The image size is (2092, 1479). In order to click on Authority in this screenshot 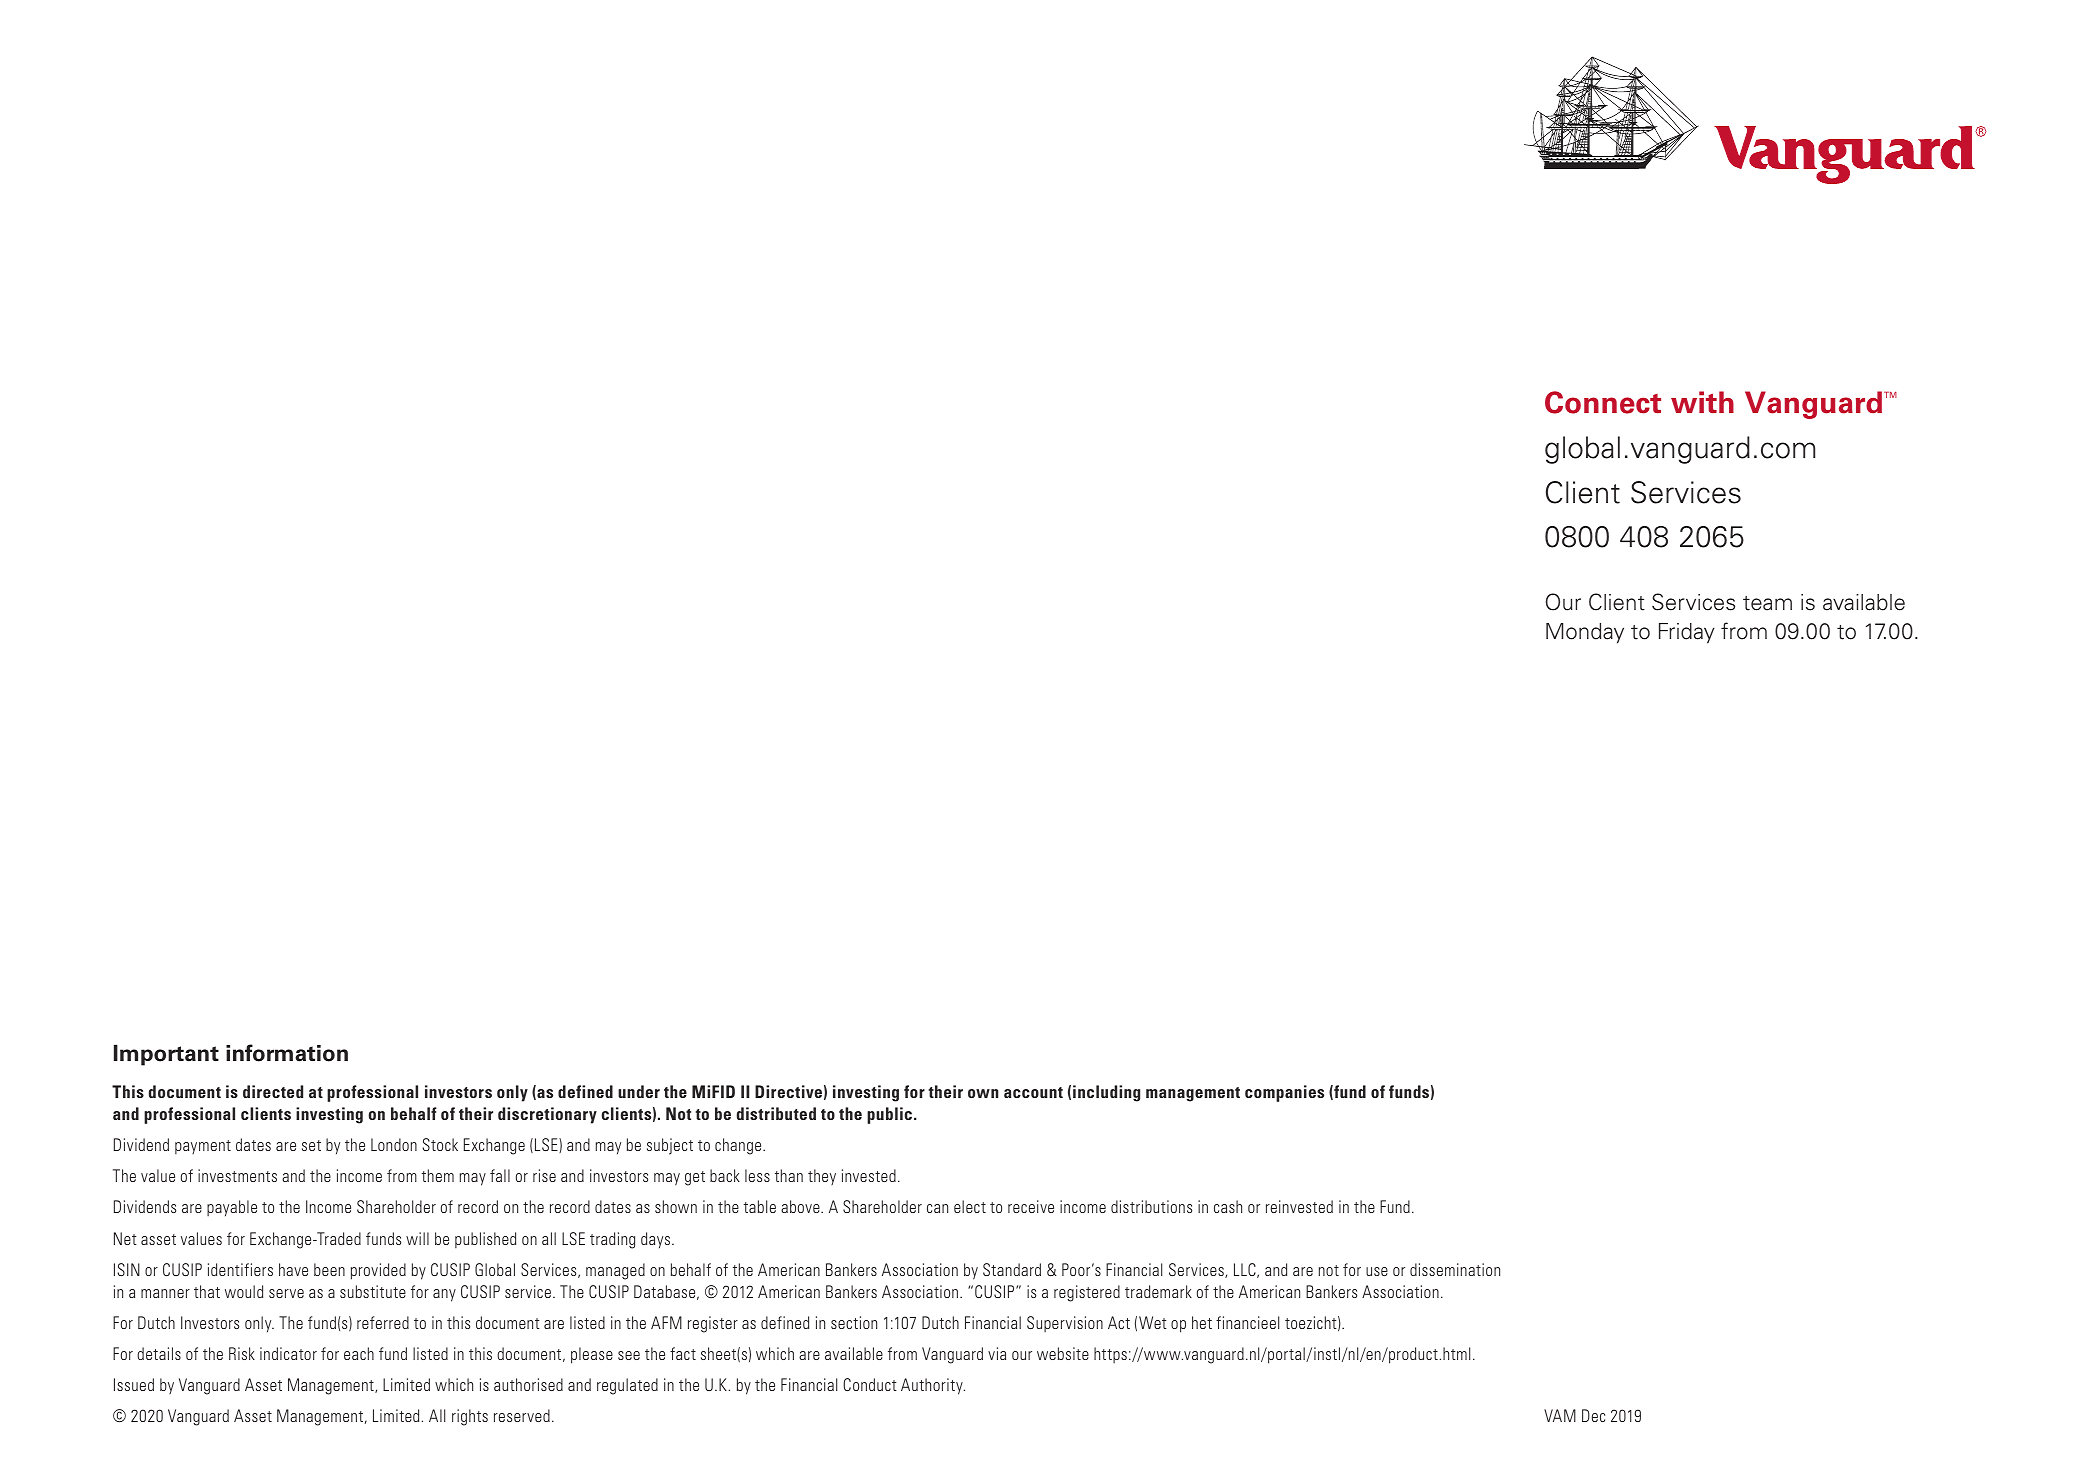, I will do `click(933, 1386)`.
